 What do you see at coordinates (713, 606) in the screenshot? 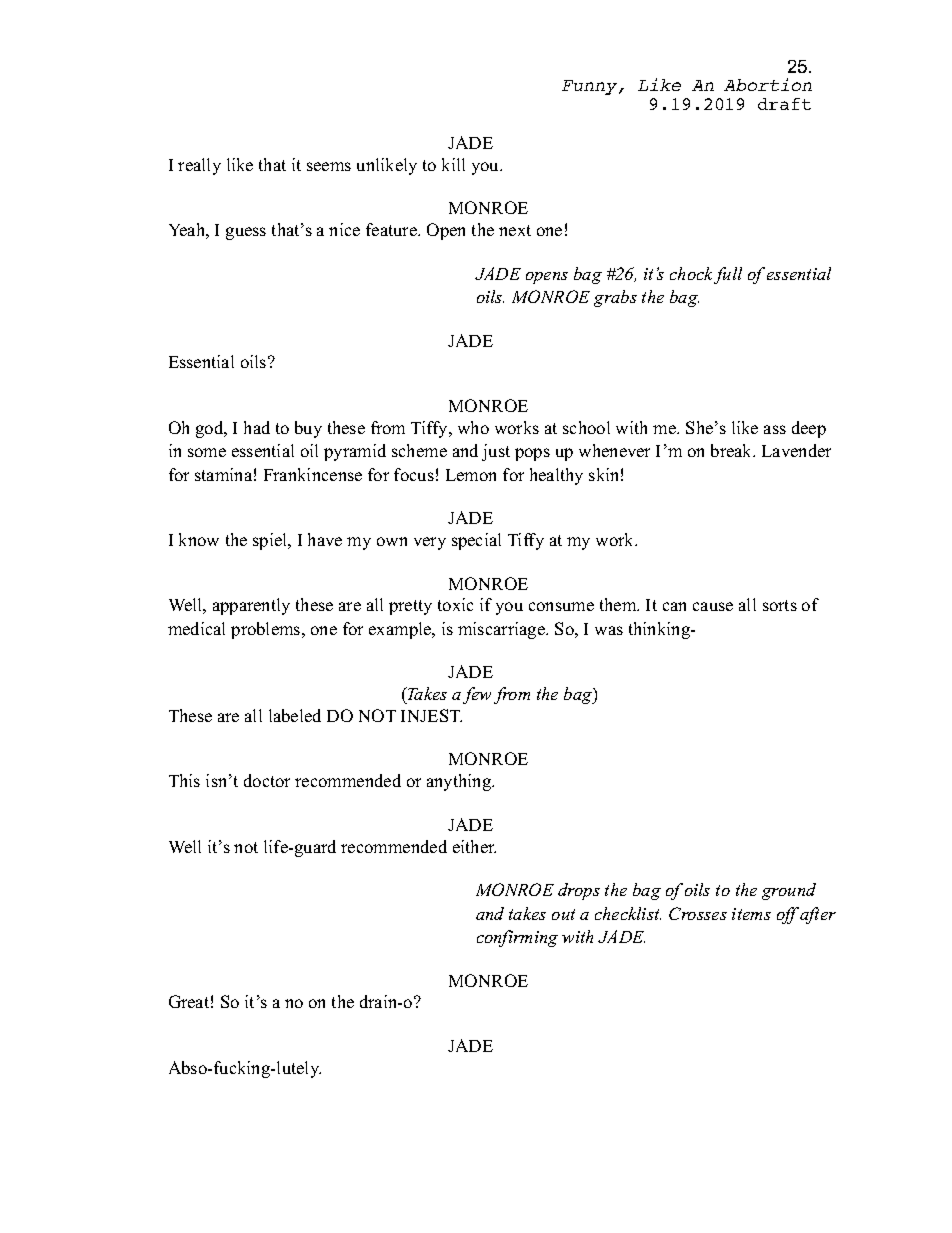
I see `cause` at bounding box center [713, 606].
